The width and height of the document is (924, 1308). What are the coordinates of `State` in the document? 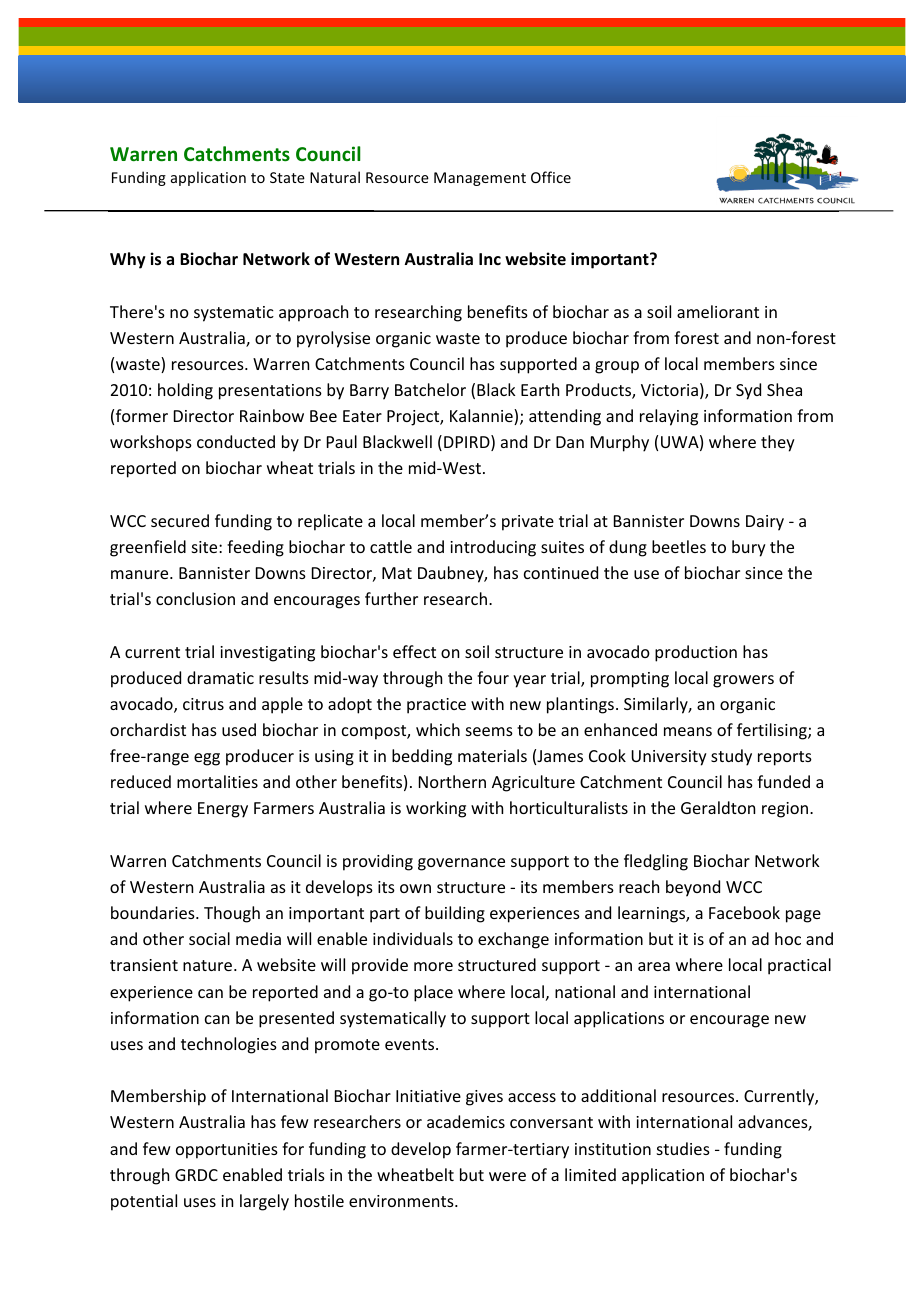 It's located at (287, 177).
